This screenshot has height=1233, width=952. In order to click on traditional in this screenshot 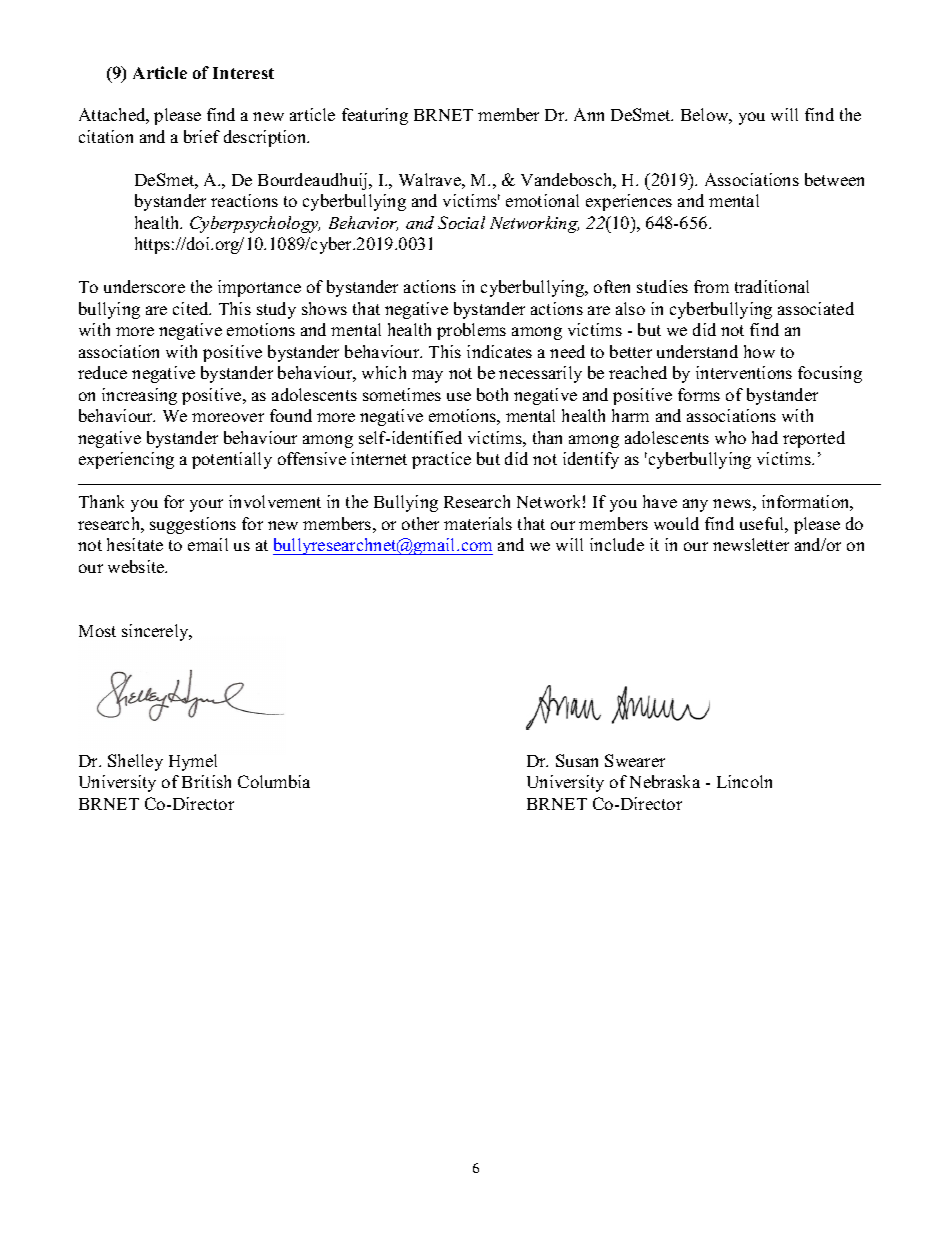, I will do `click(772, 286)`.
